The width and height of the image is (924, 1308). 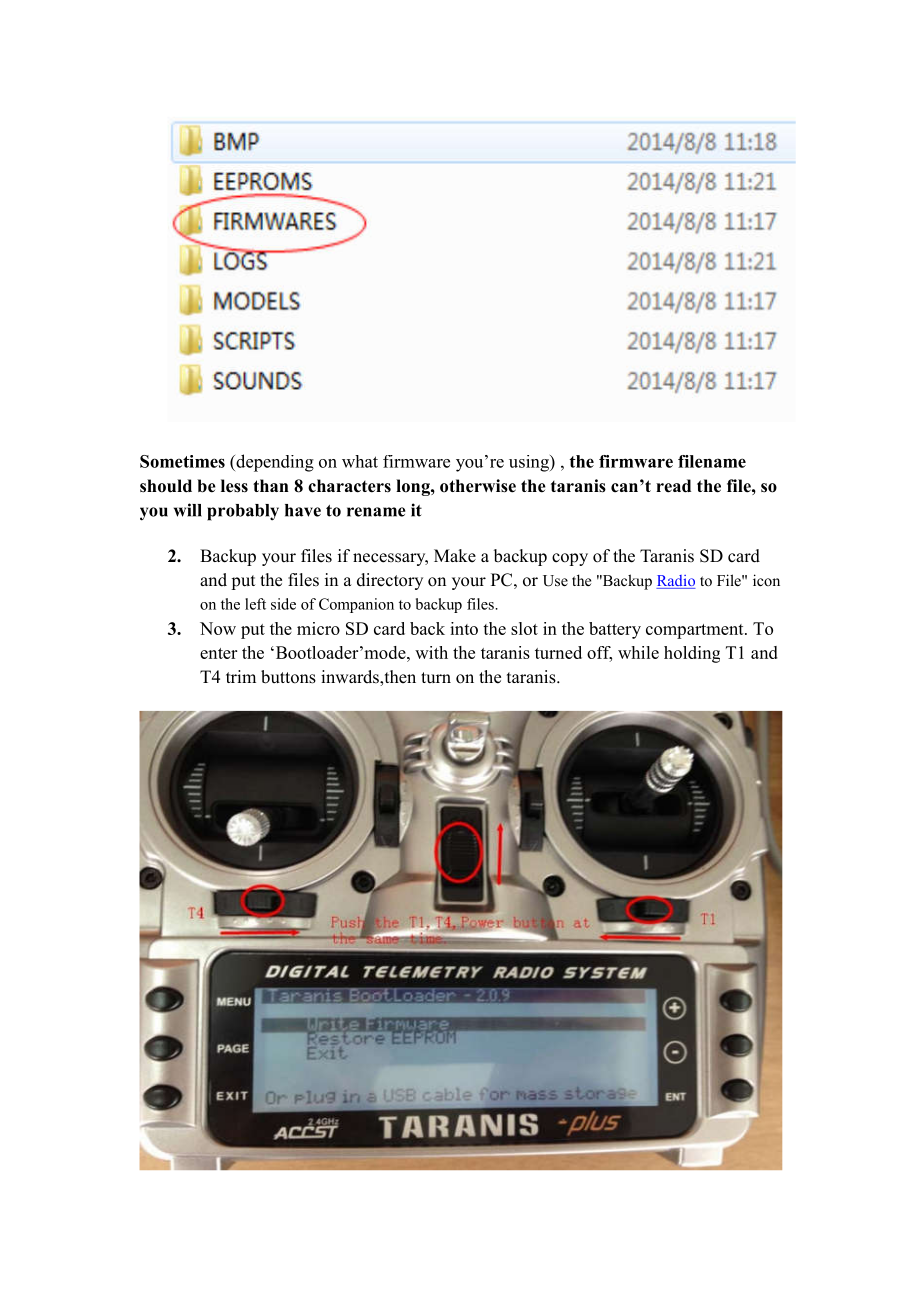 I want to click on holding, so click(x=692, y=654).
